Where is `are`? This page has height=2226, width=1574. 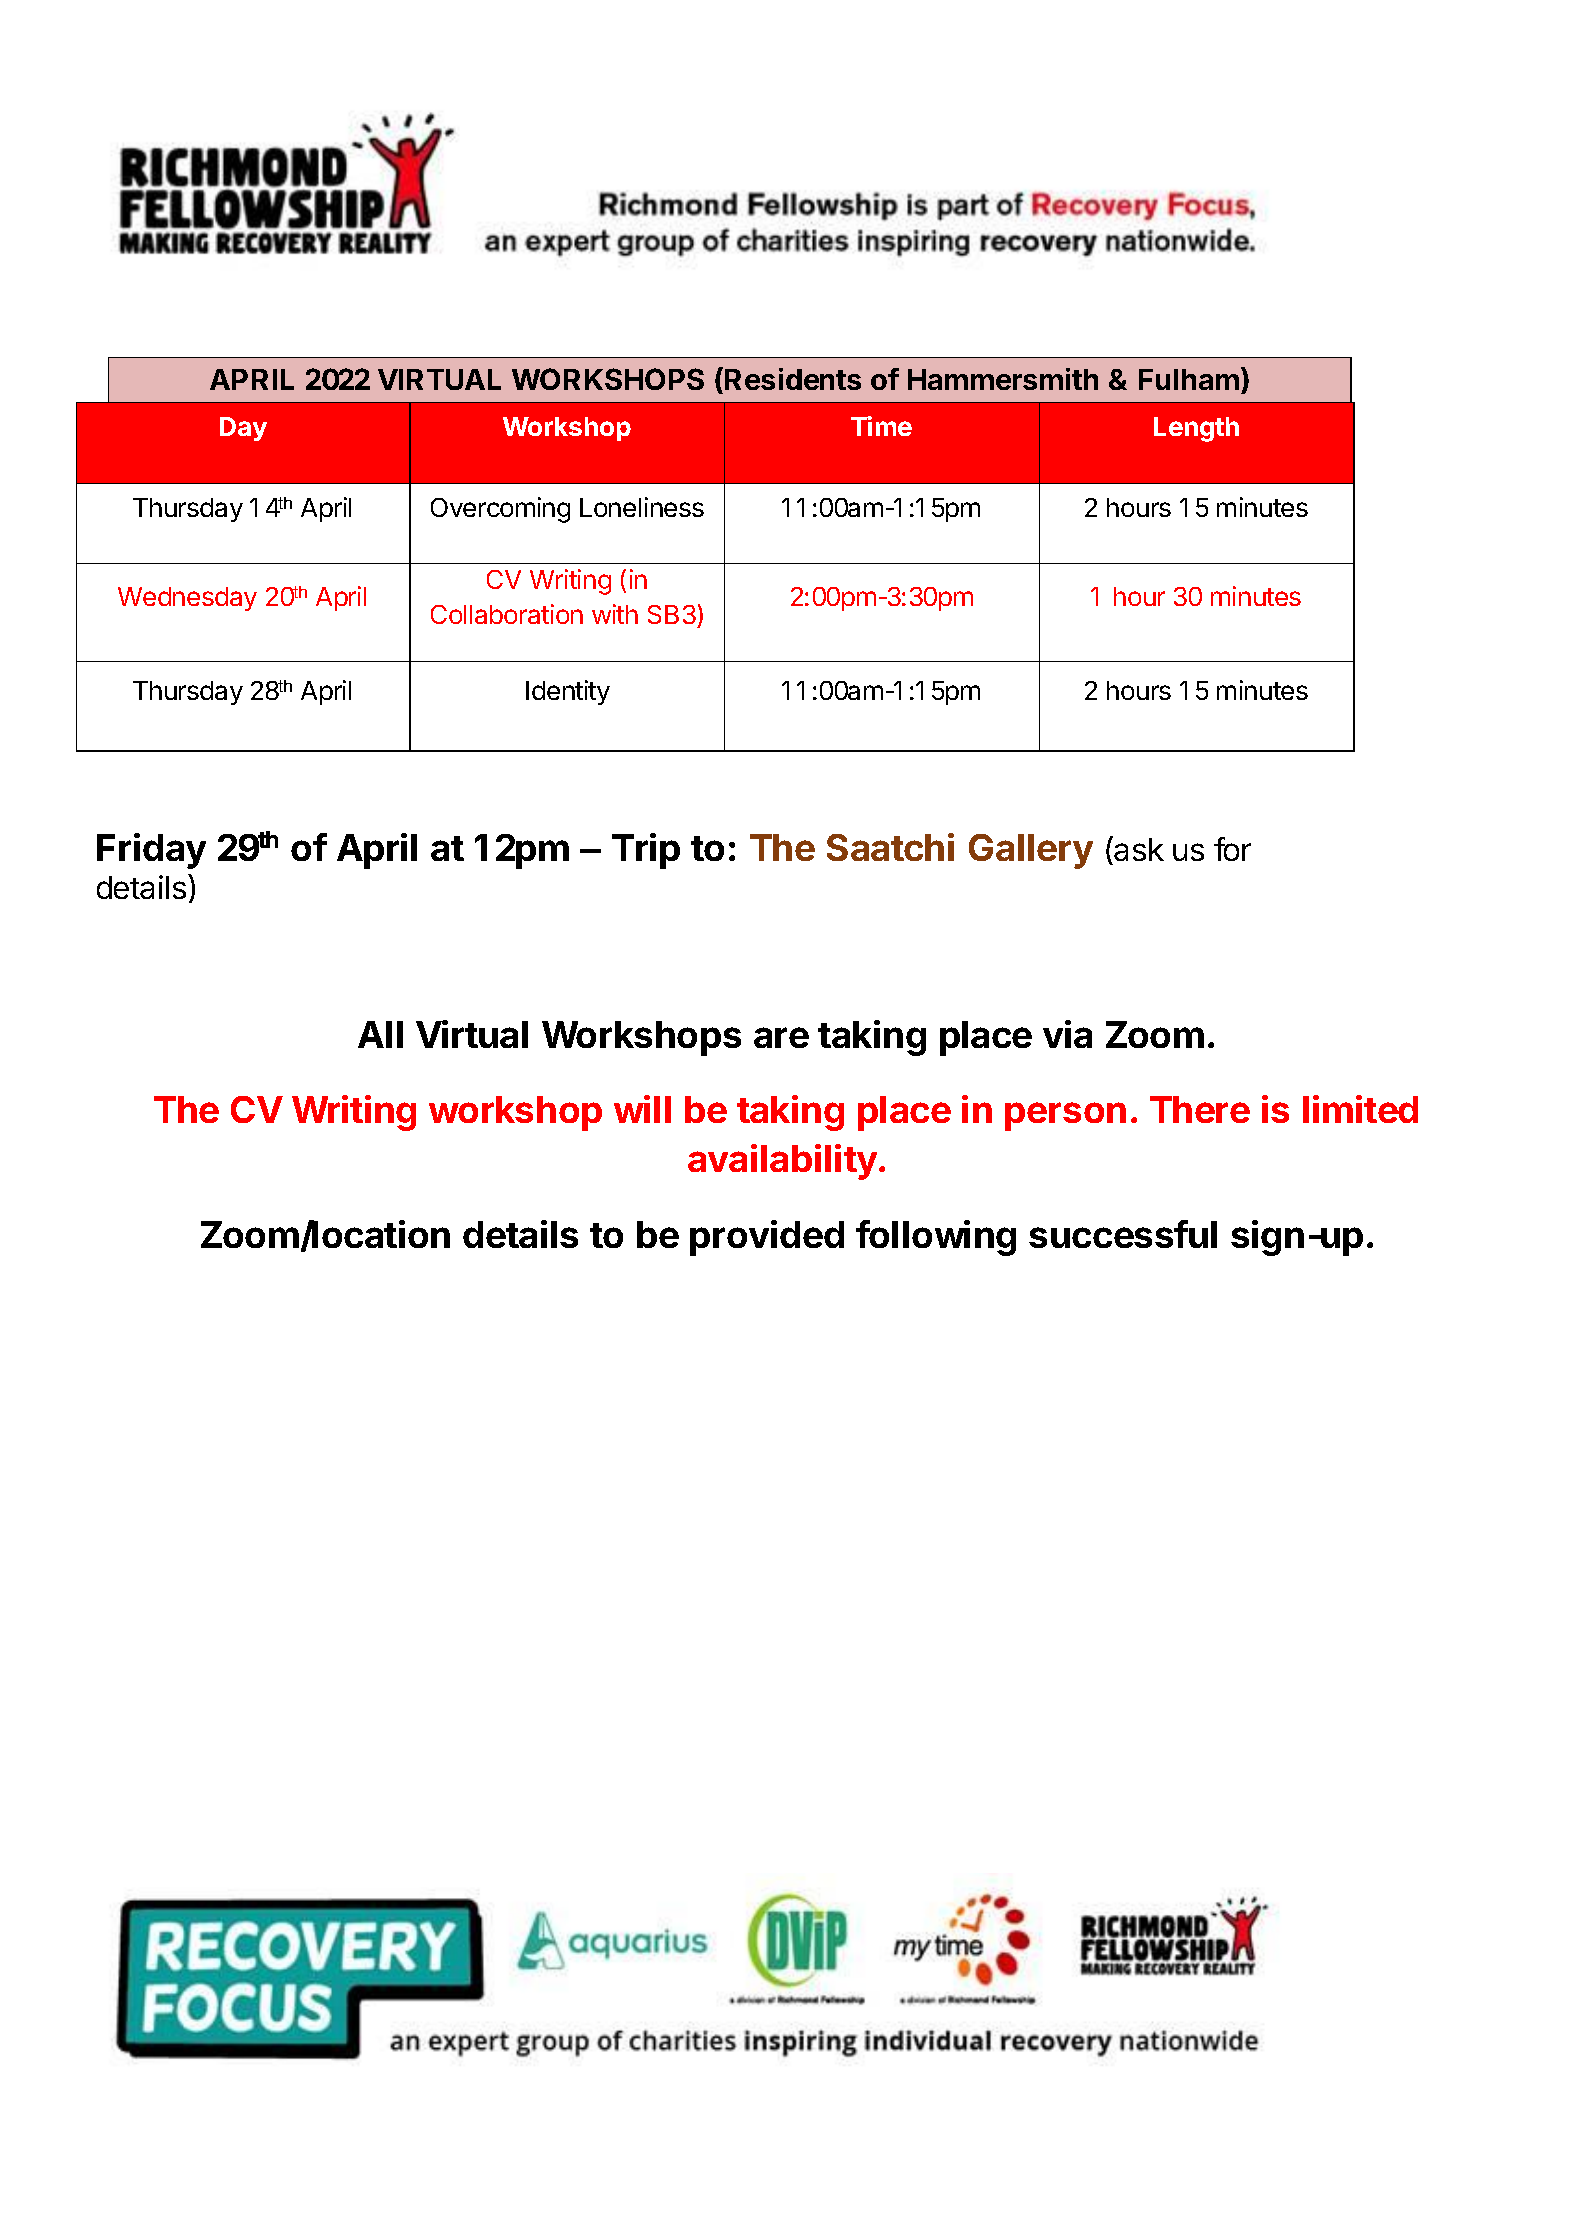
are is located at coordinates (781, 1037).
